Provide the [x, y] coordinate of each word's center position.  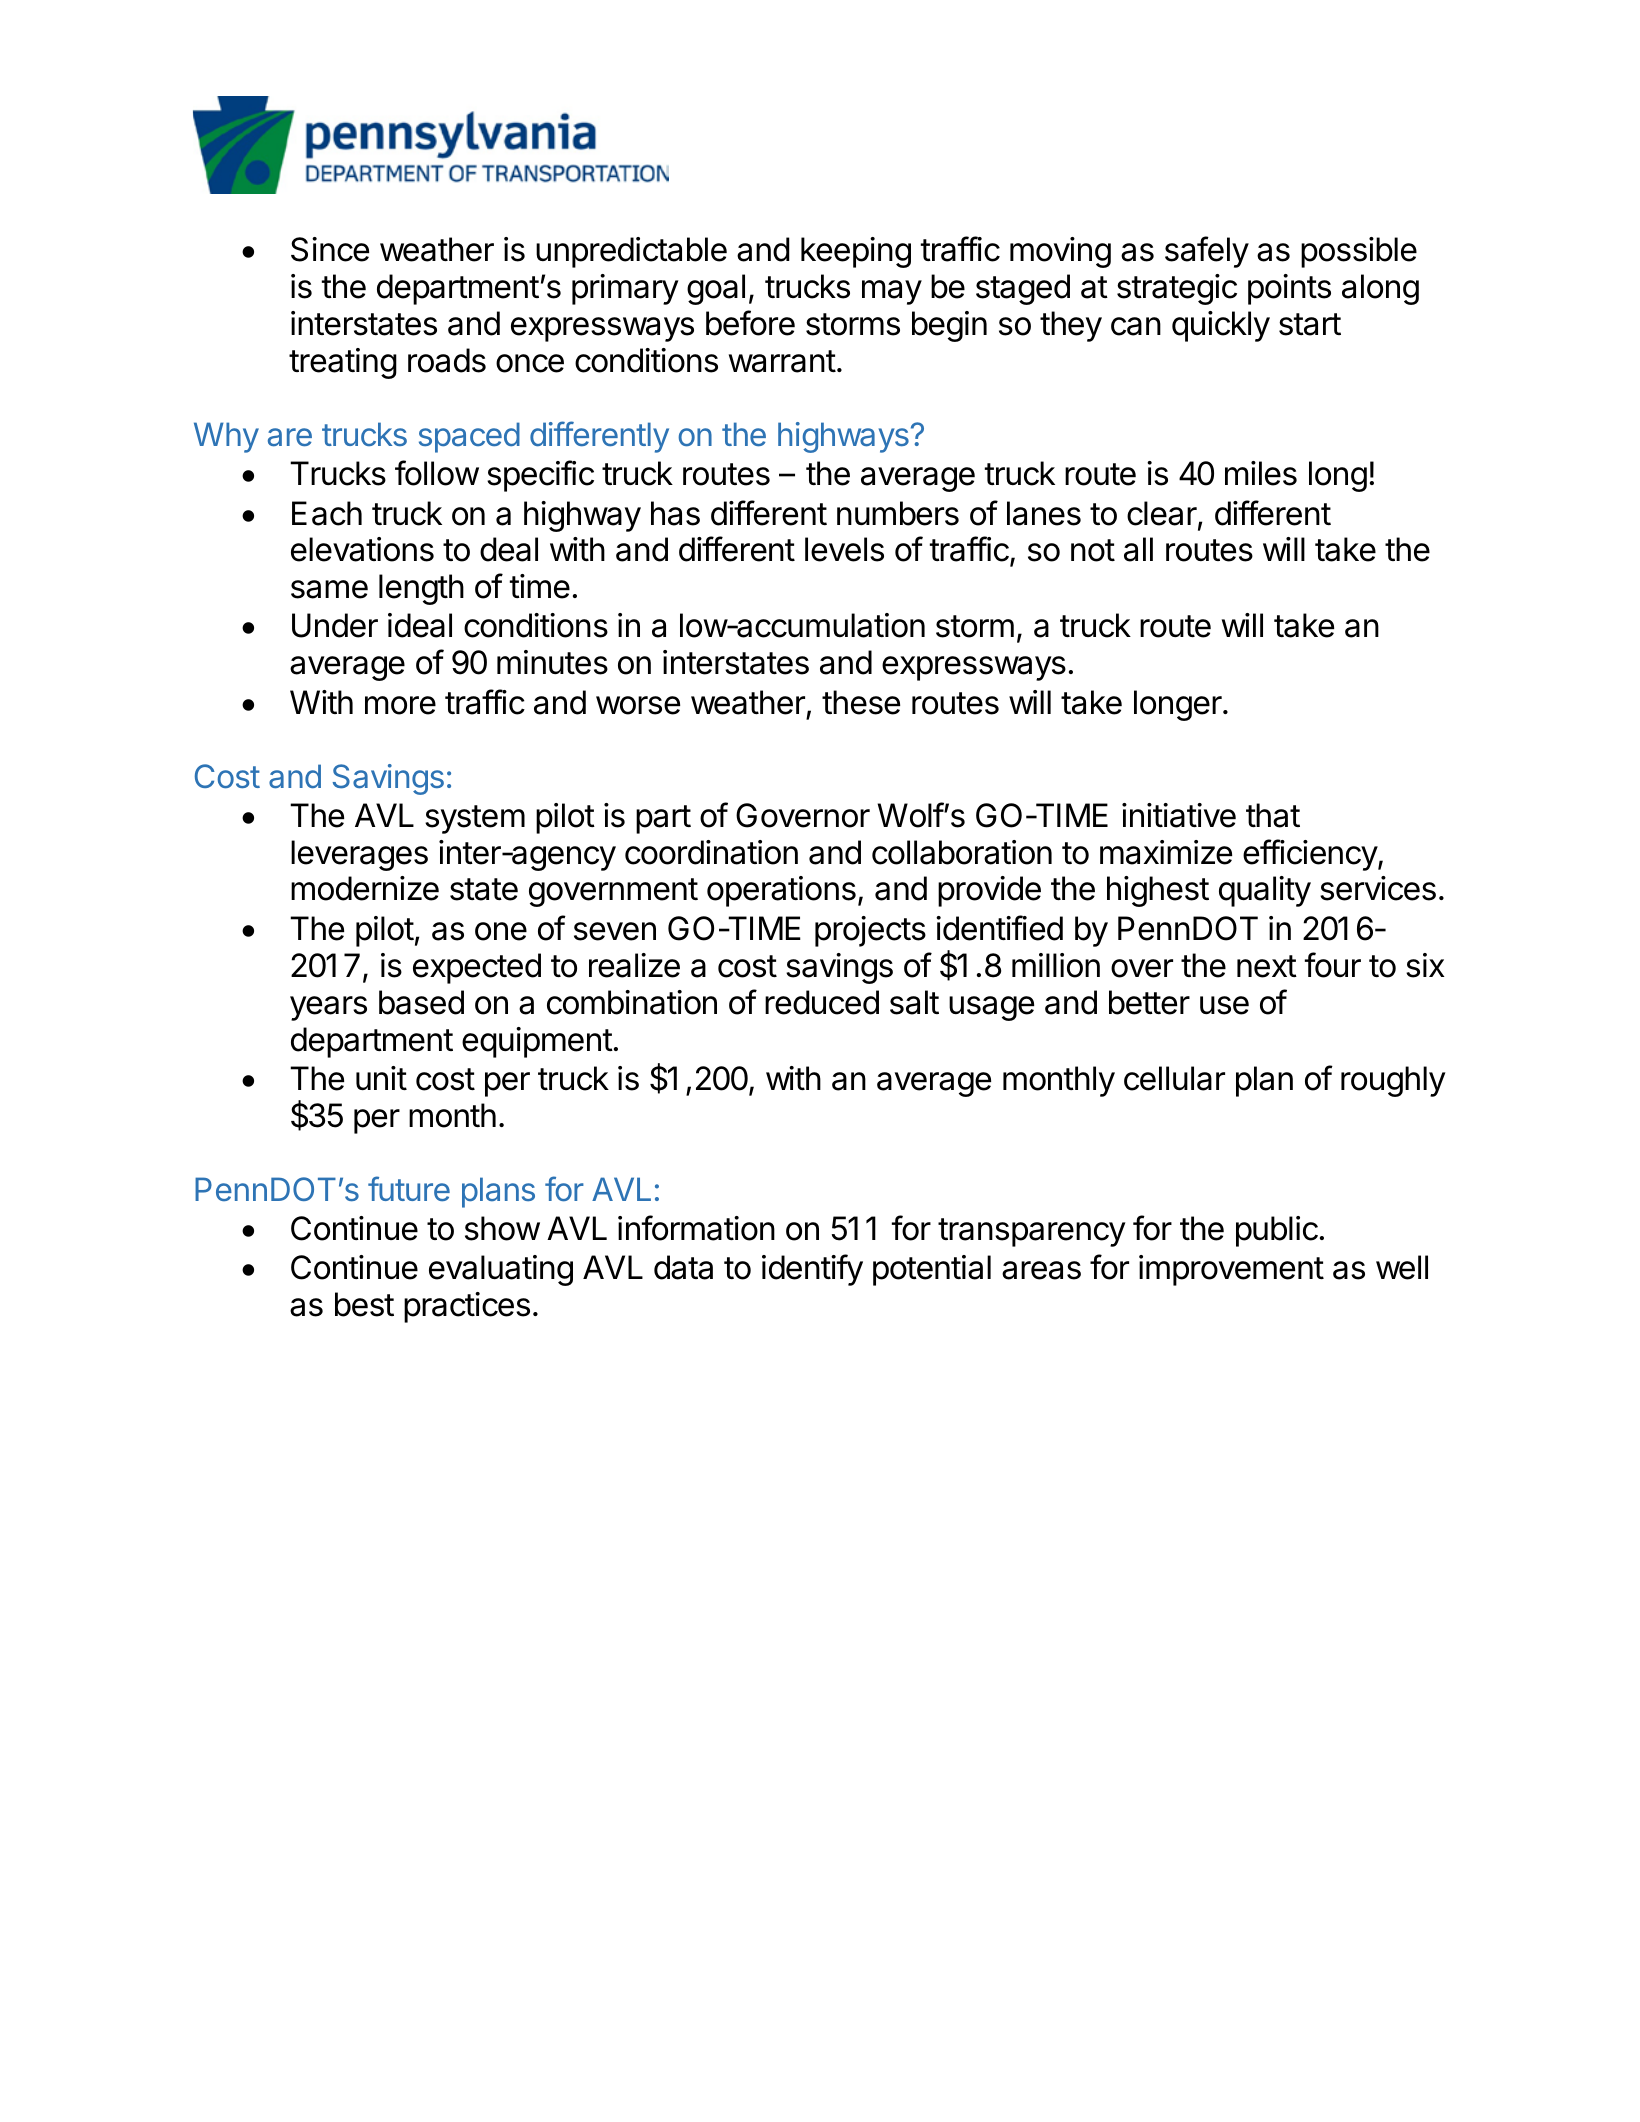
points [1289, 289]
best [364, 1304]
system [475, 819]
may [892, 292]
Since [330, 249]
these [861, 702]
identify [812, 1270]
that [1273, 815]
